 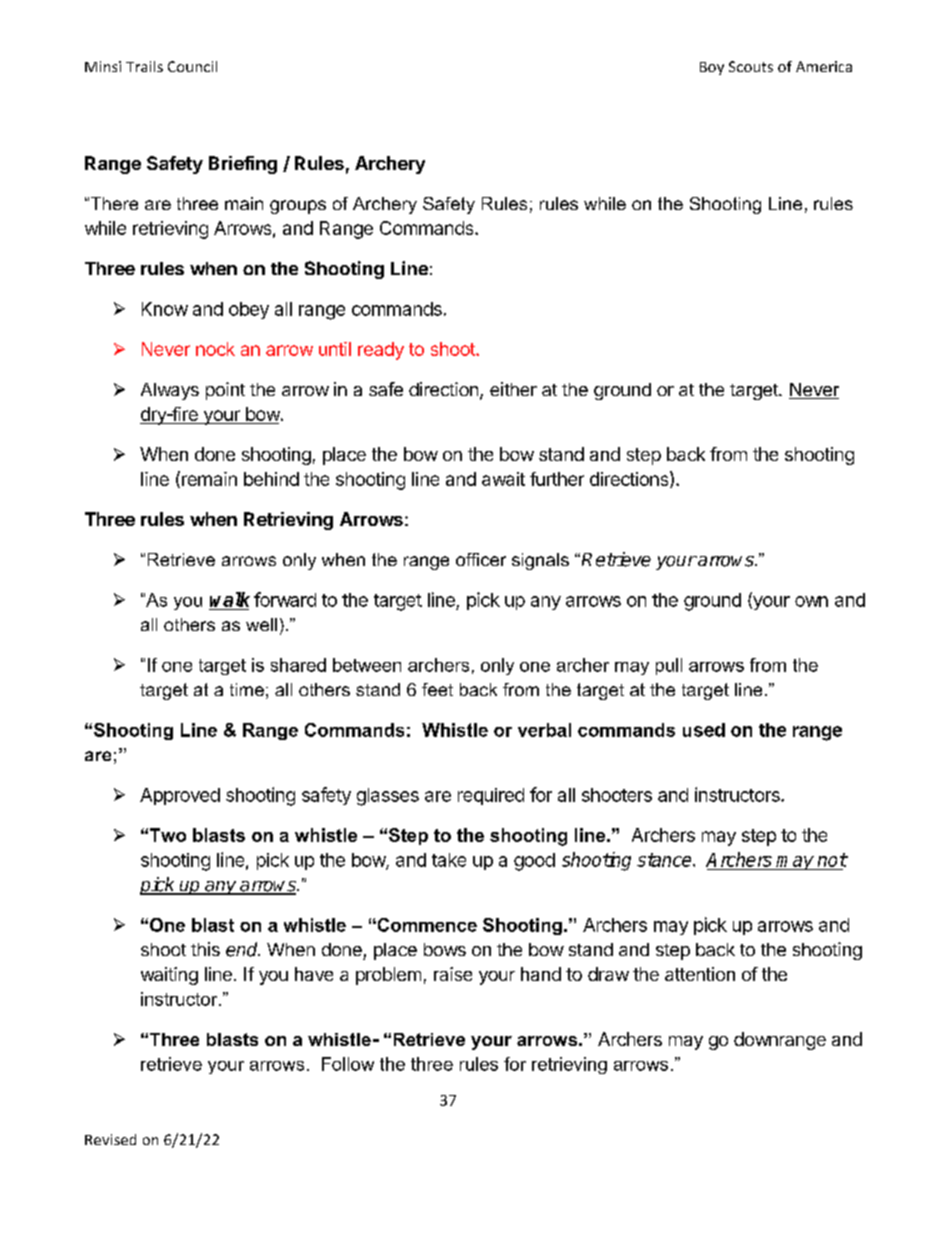 I want to click on Always, so click(x=170, y=391).
